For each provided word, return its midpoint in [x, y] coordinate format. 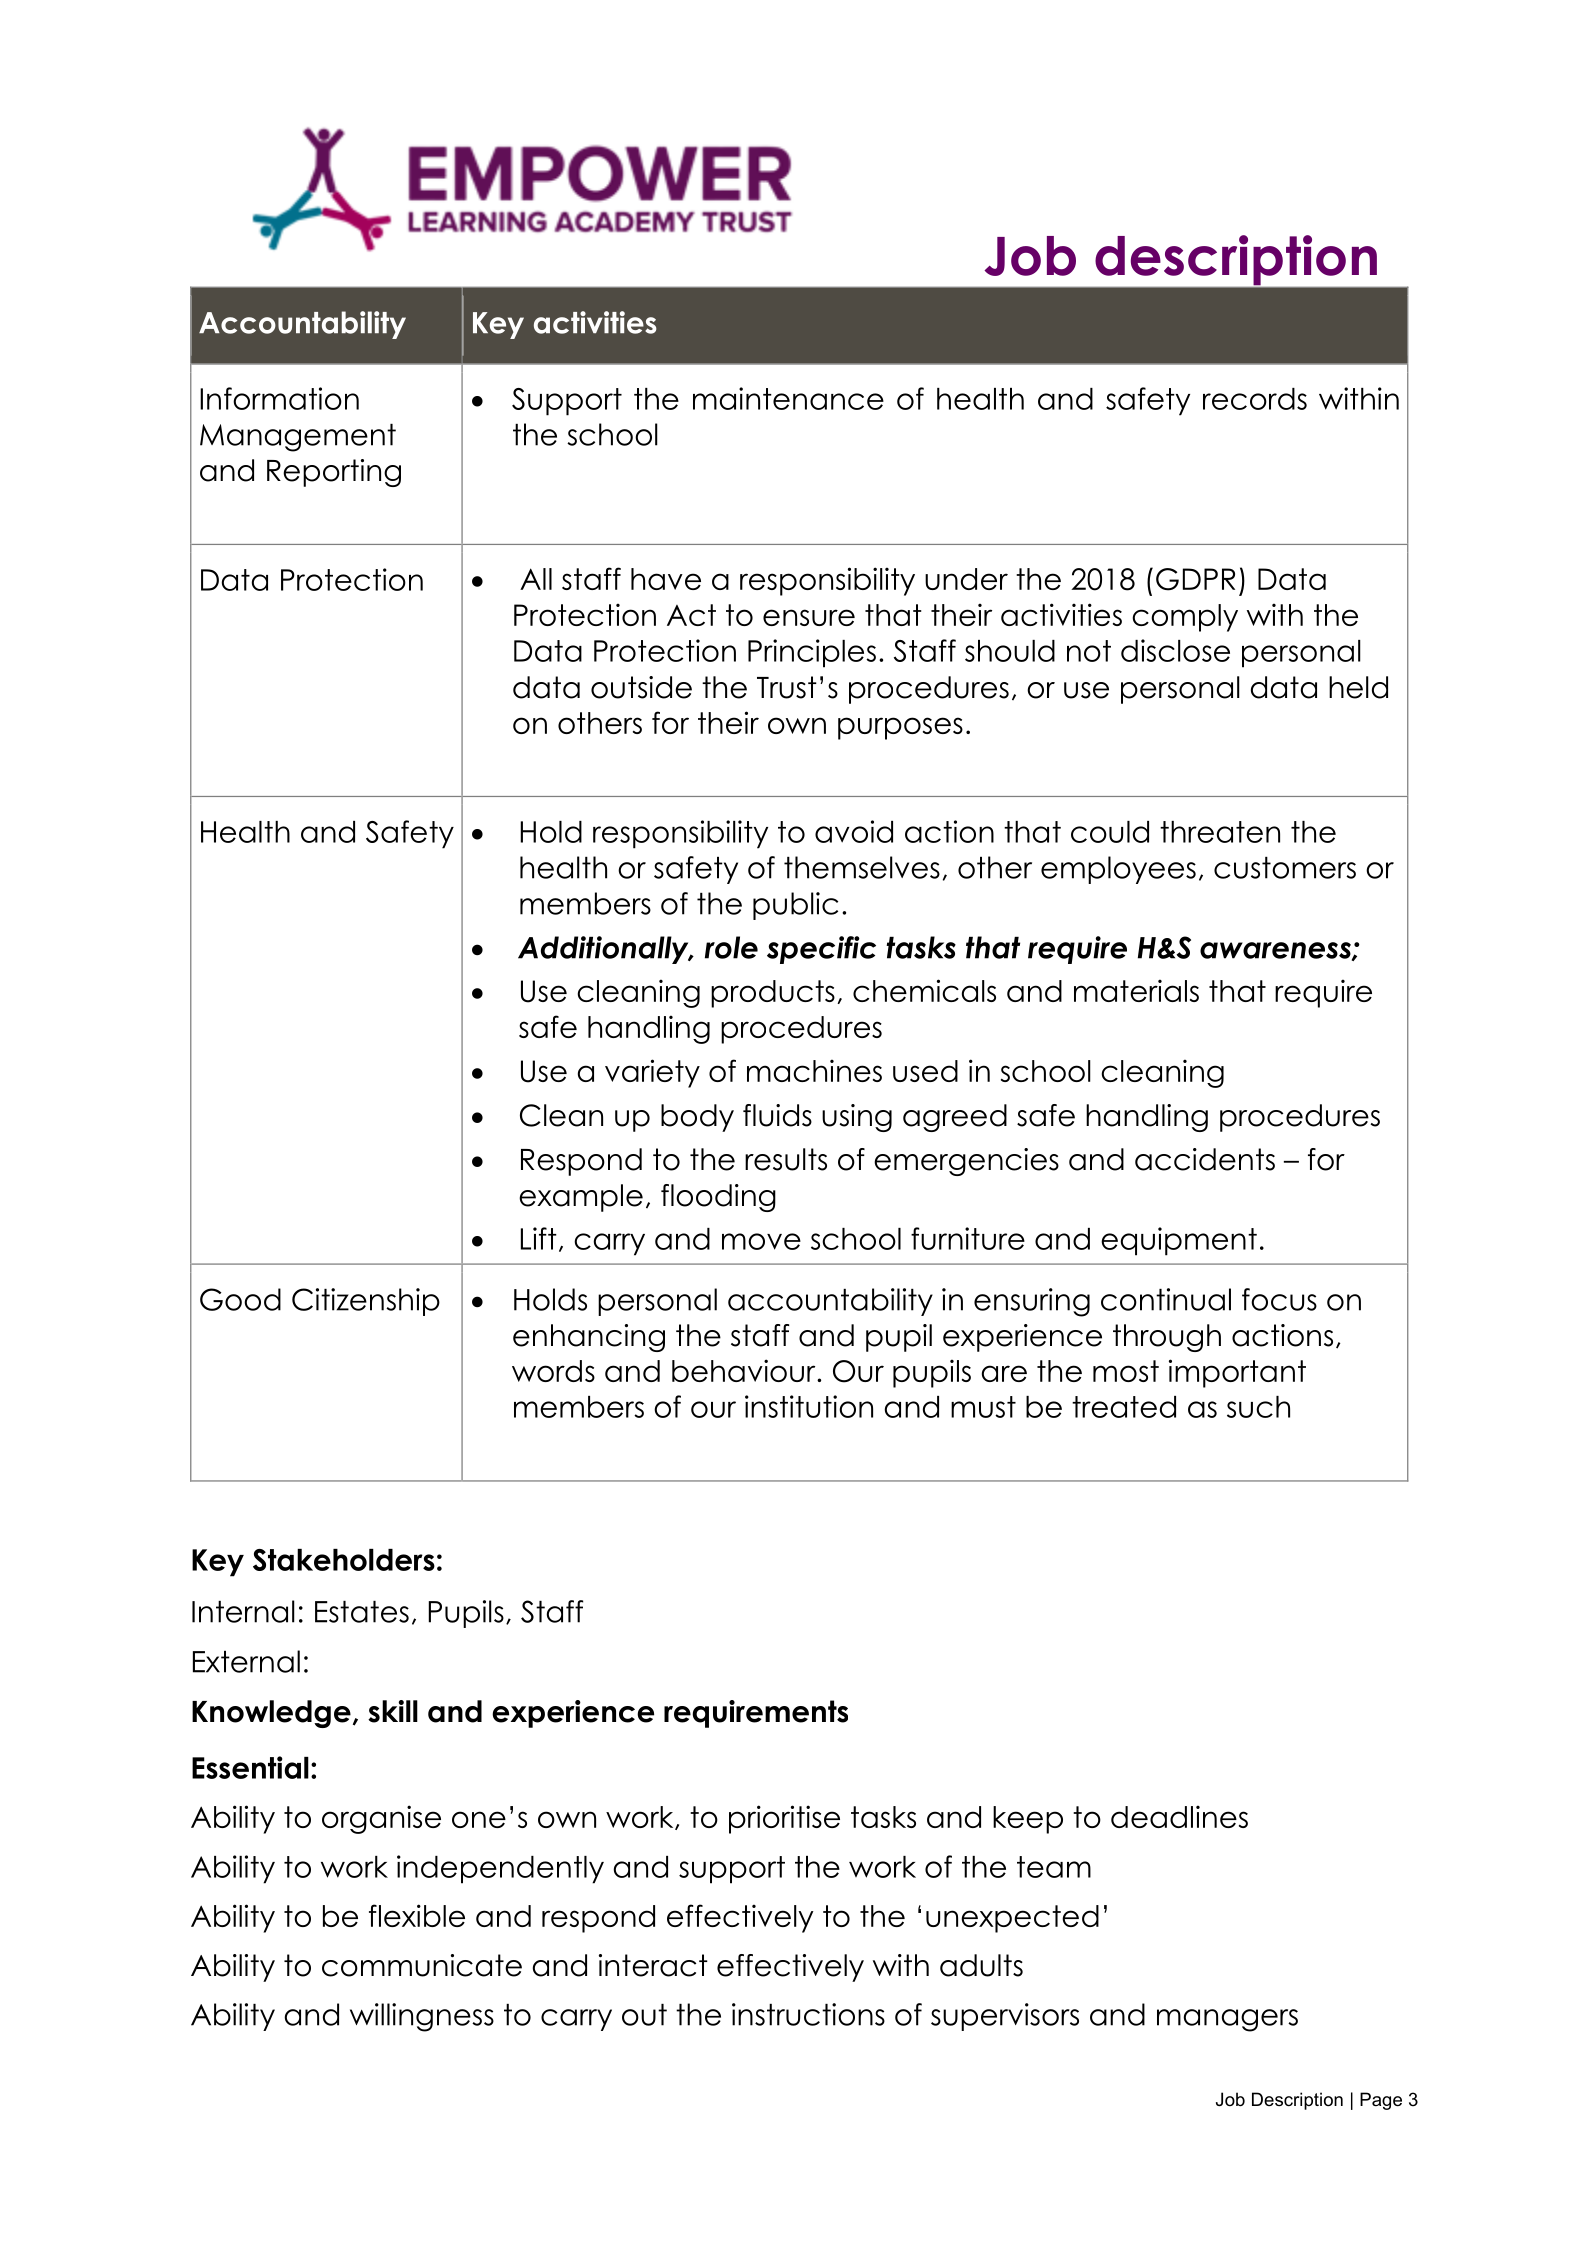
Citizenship [366, 1302]
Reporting [334, 473]
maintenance [788, 398]
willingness [422, 2017]
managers [1227, 2020]
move [761, 1241]
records [1255, 399]
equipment [1179, 1241]
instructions [808, 2014]
